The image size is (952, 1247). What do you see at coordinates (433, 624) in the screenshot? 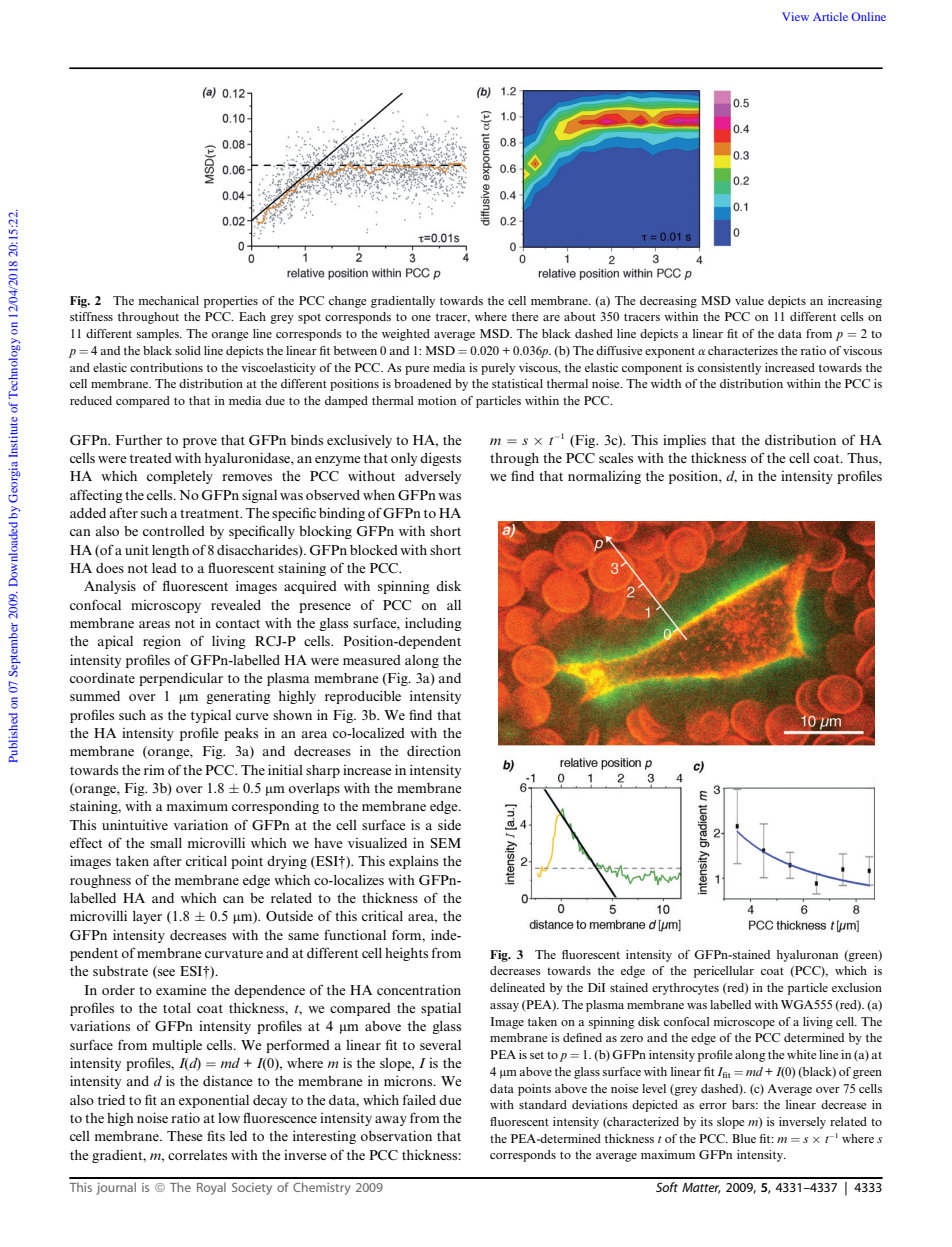
I see `including` at bounding box center [433, 624].
